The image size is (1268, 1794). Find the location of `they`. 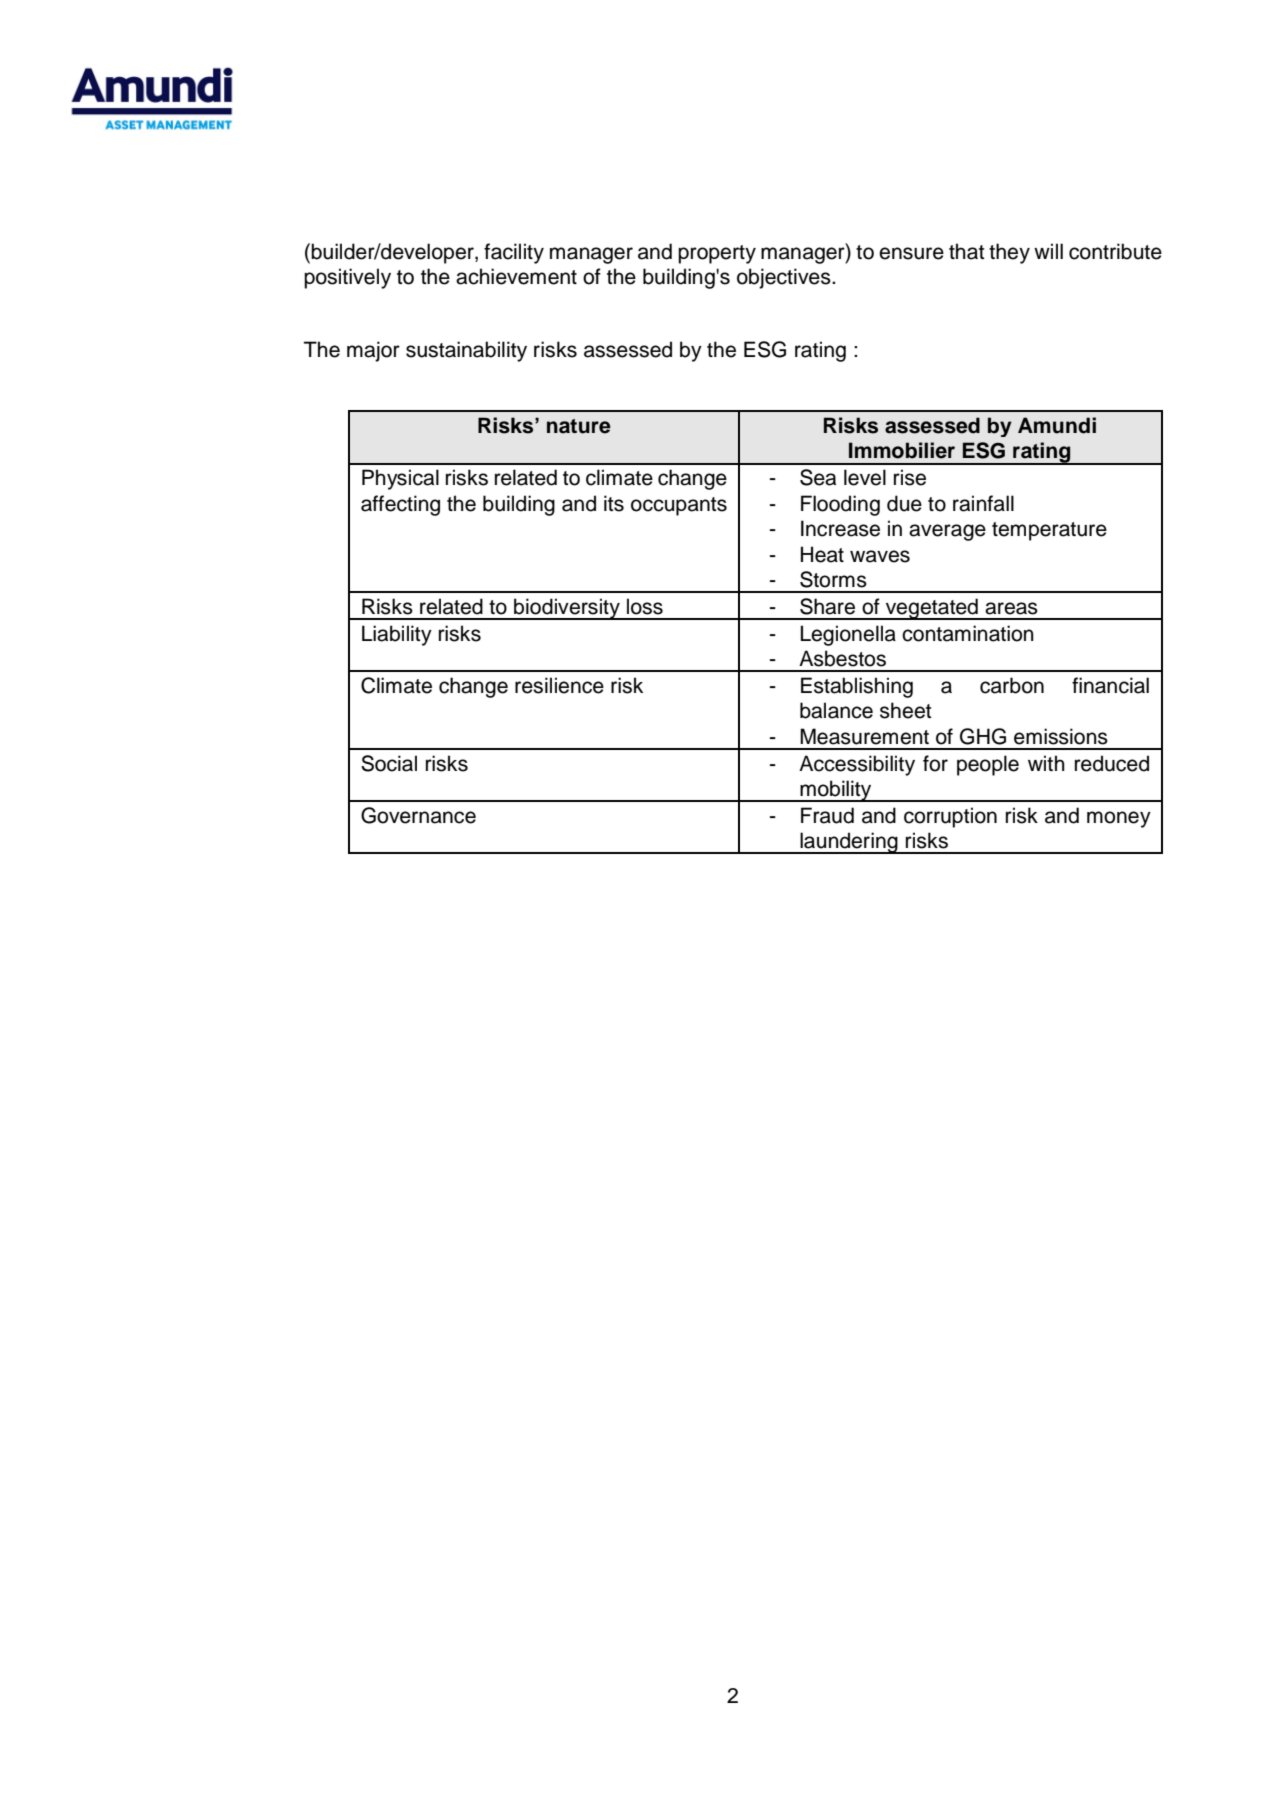

they is located at coordinates (1009, 253).
